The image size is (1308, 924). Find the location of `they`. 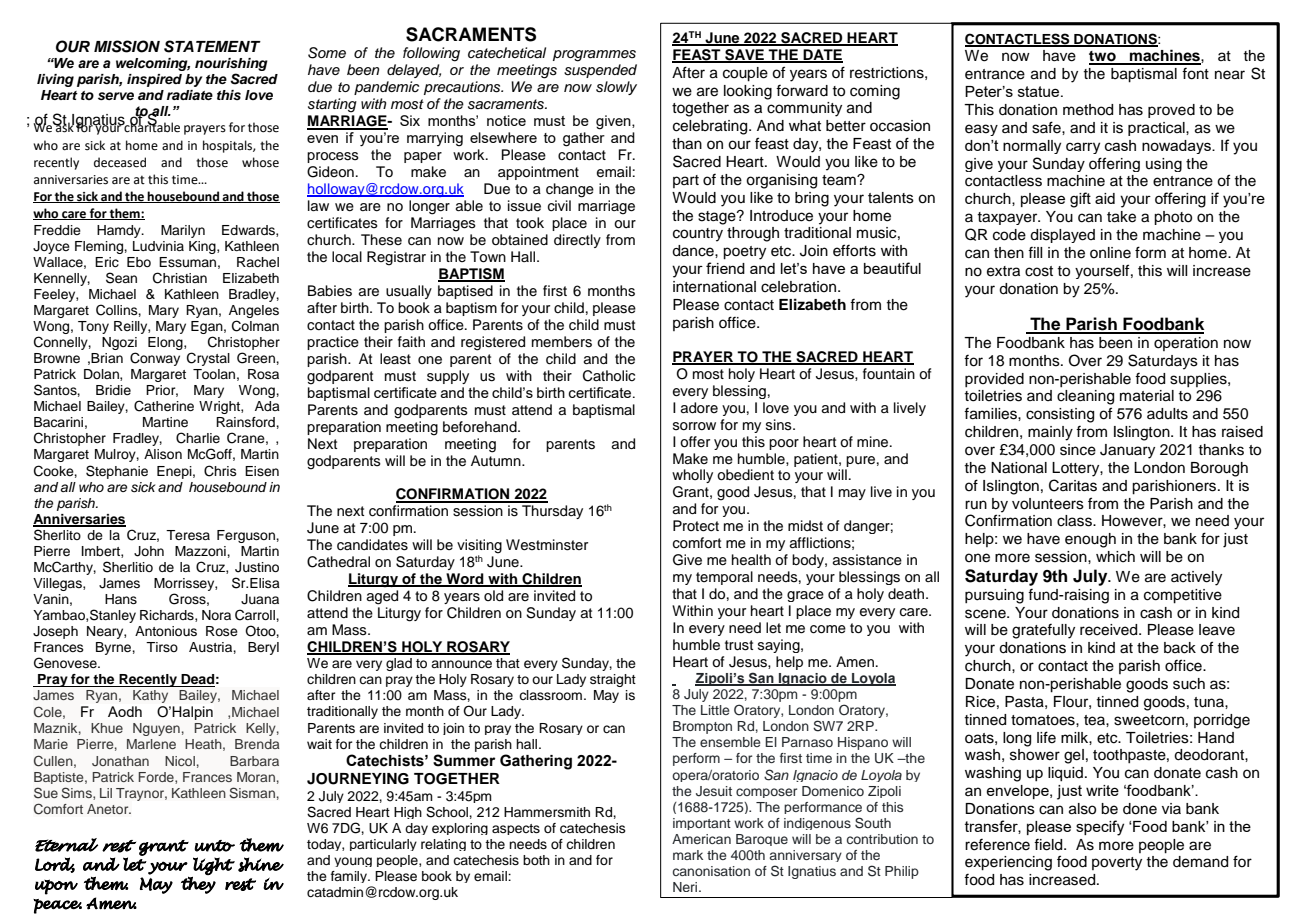

they is located at coordinates (198, 885).
